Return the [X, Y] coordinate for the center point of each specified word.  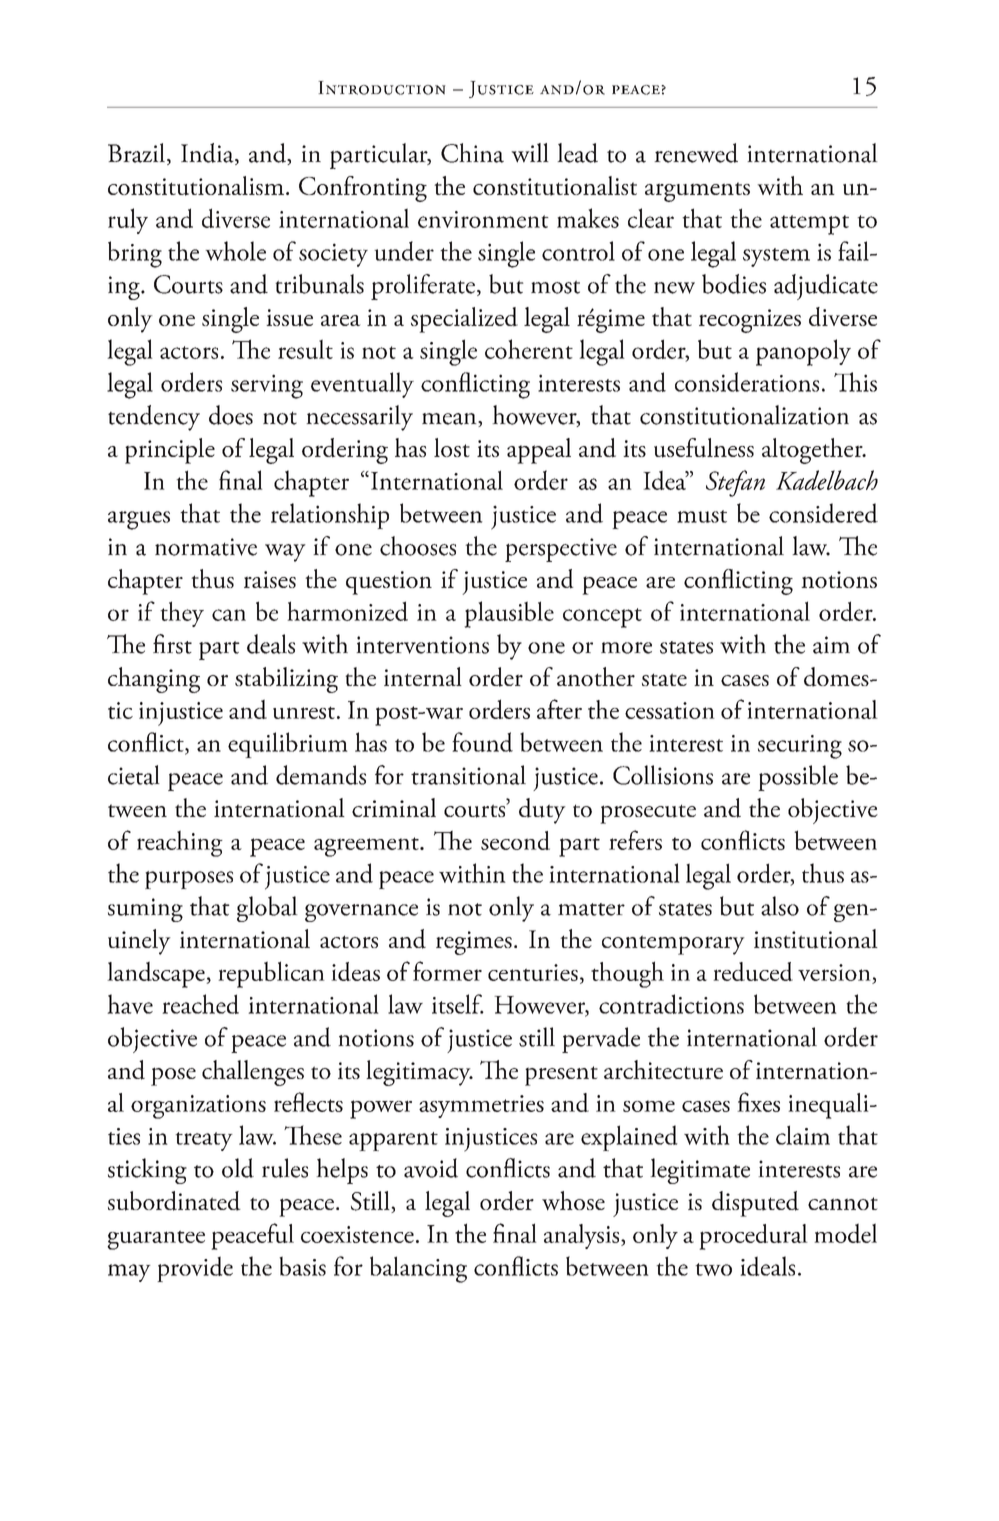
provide [195, 1269]
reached [200, 1004]
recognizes [750, 321]
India [208, 154]
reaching [180, 843]
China [472, 153]
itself [458, 1004]
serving [267, 386]
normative [206, 547]
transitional [468, 775]
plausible [509, 614]
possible [798, 778]
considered [823, 513]
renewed [696, 153]
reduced [753, 971]
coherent [529, 349]
